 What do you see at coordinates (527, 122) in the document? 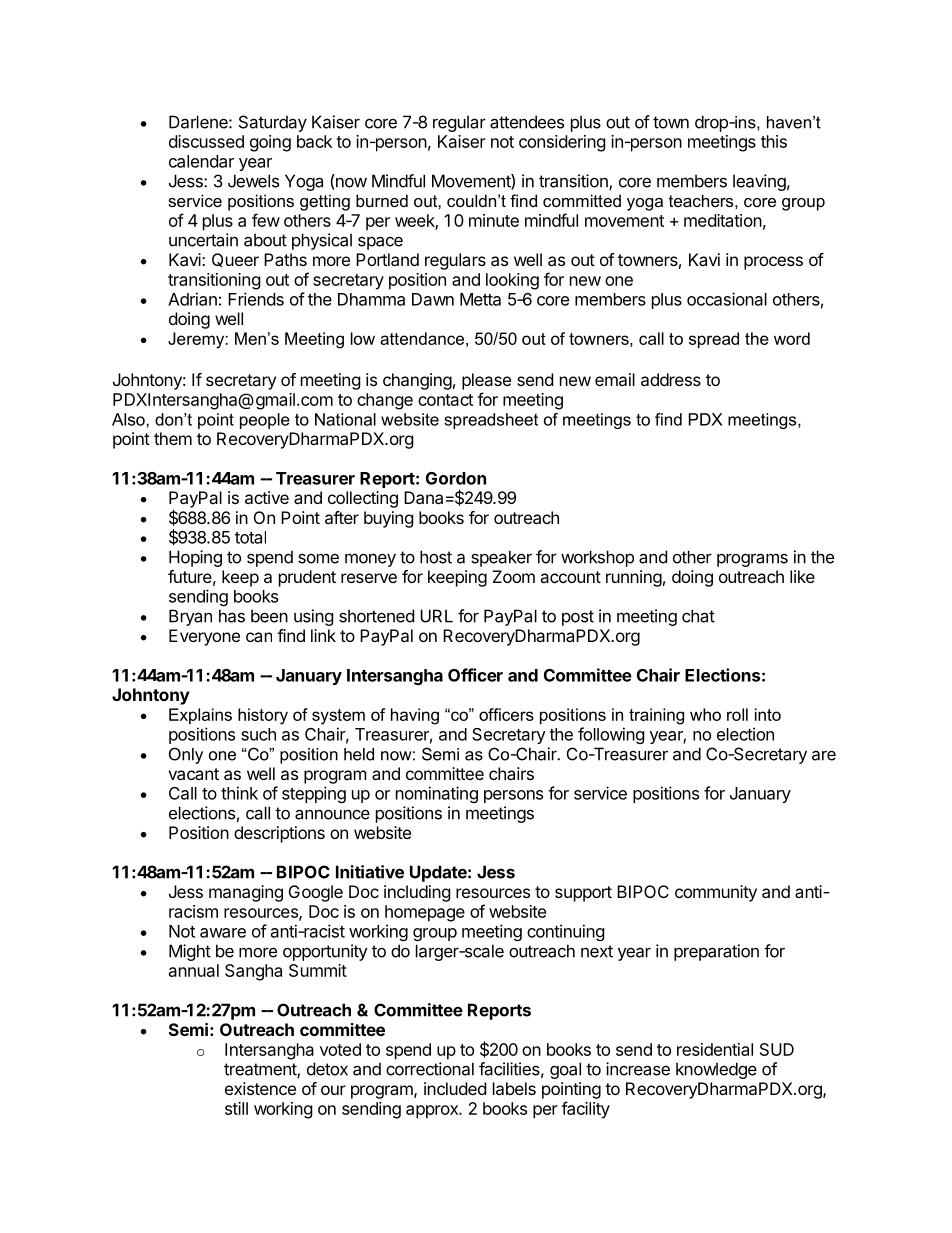
I see `attendees` at bounding box center [527, 122].
